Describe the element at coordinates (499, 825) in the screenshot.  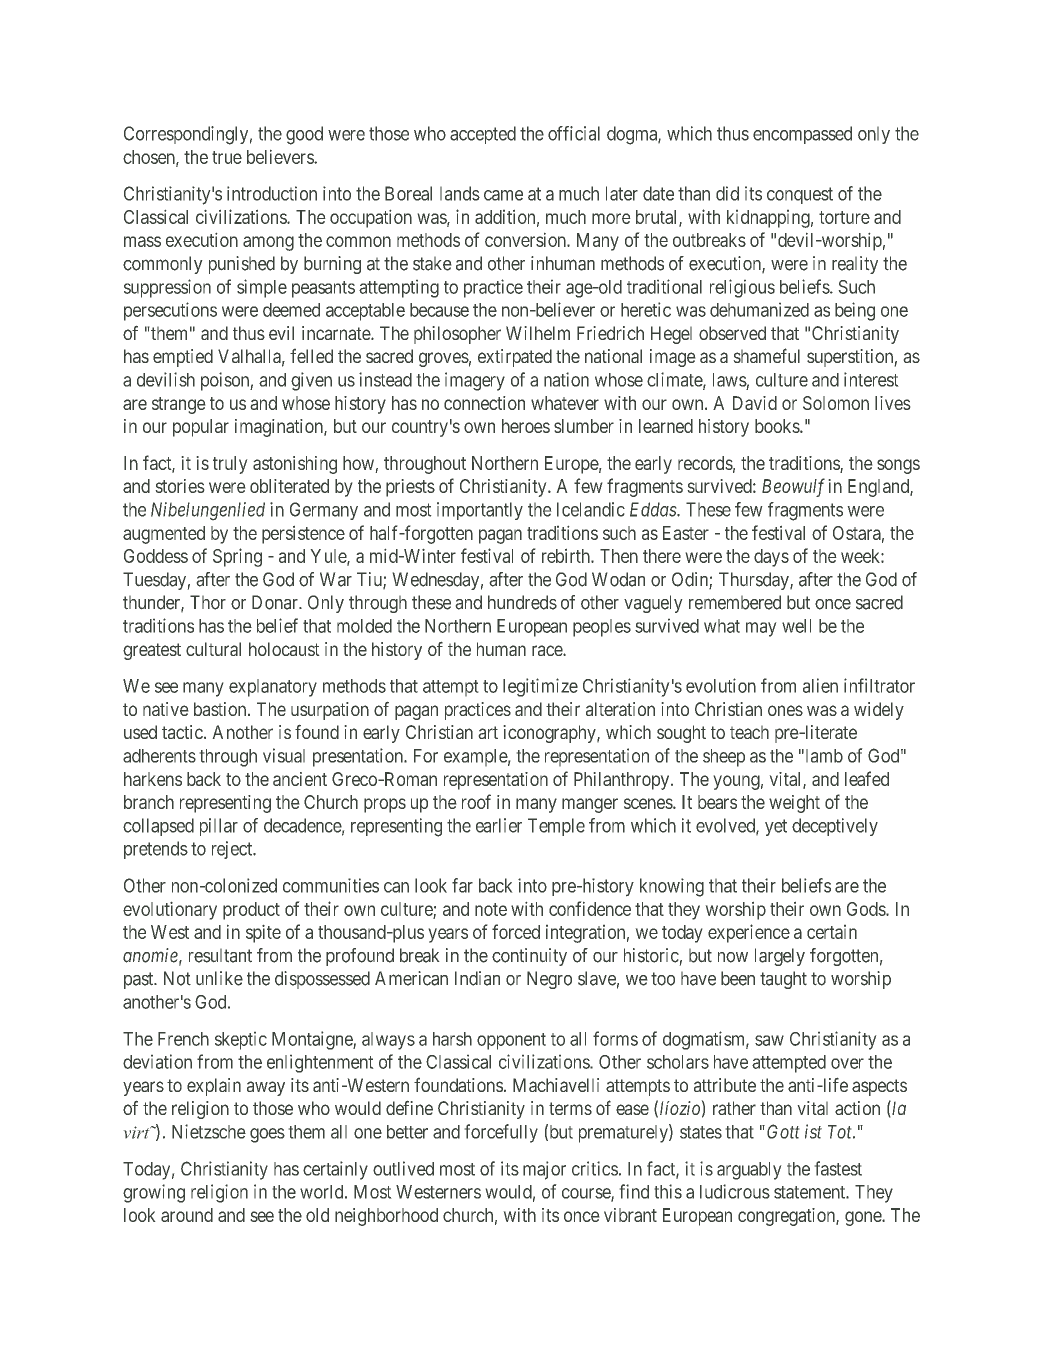
I see `earlier` at that location.
